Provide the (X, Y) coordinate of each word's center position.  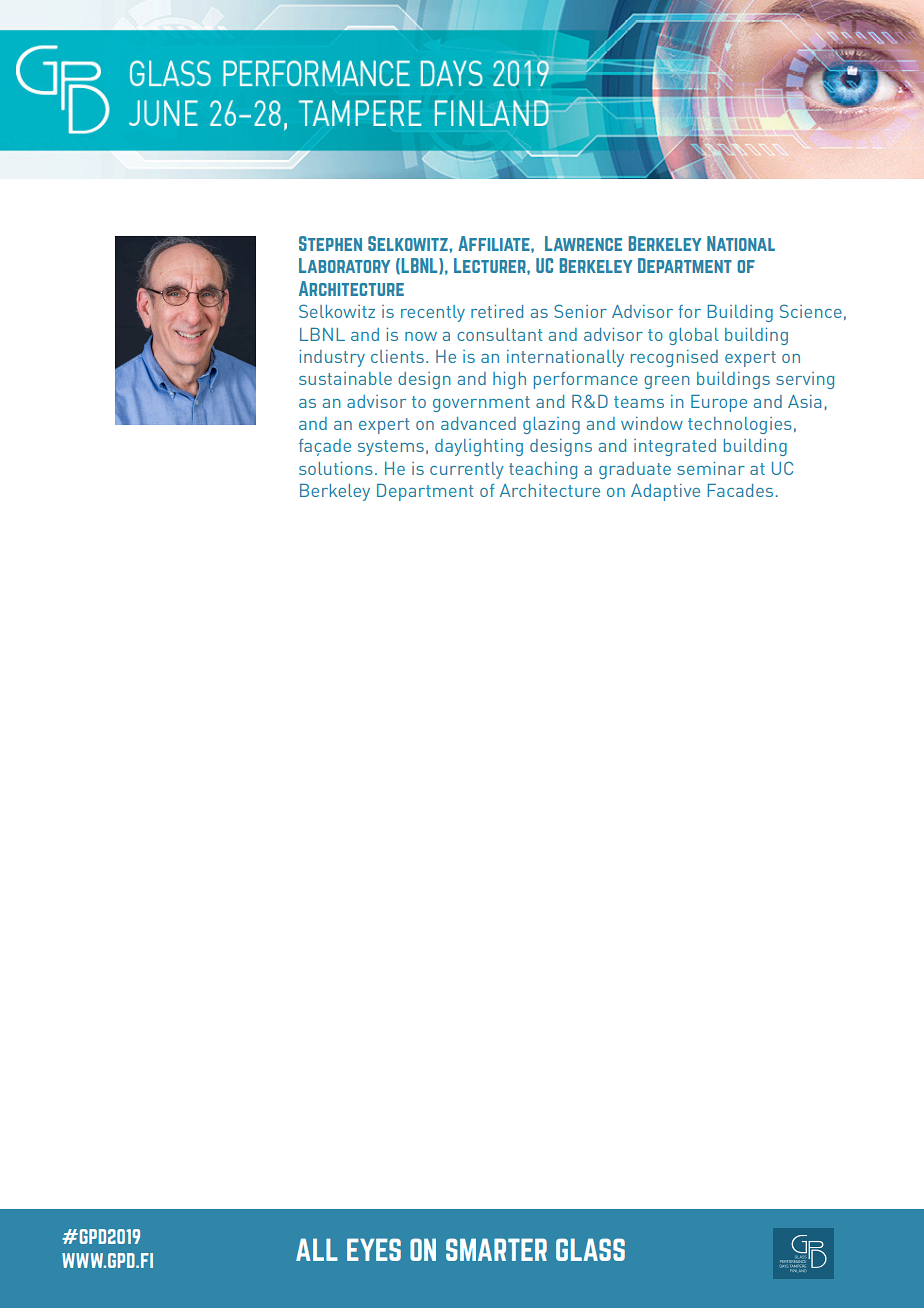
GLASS (590, 1249)
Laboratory (344, 265)
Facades (740, 490)
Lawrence (583, 243)
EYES (374, 1249)
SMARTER (496, 1249)
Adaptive (665, 492)
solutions (336, 468)
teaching (543, 470)
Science (811, 311)
